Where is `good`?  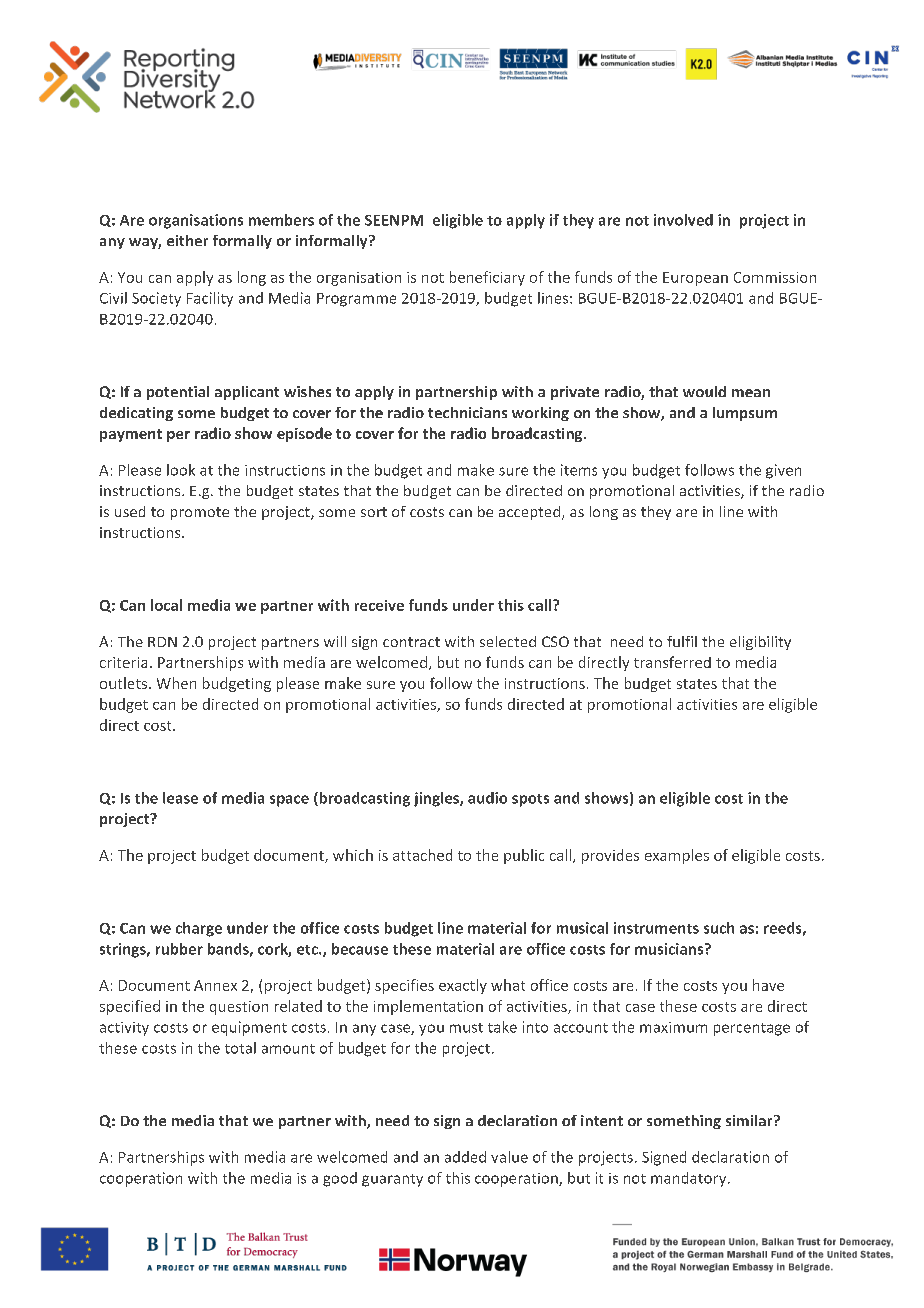 good is located at coordinates (340, 1179).
